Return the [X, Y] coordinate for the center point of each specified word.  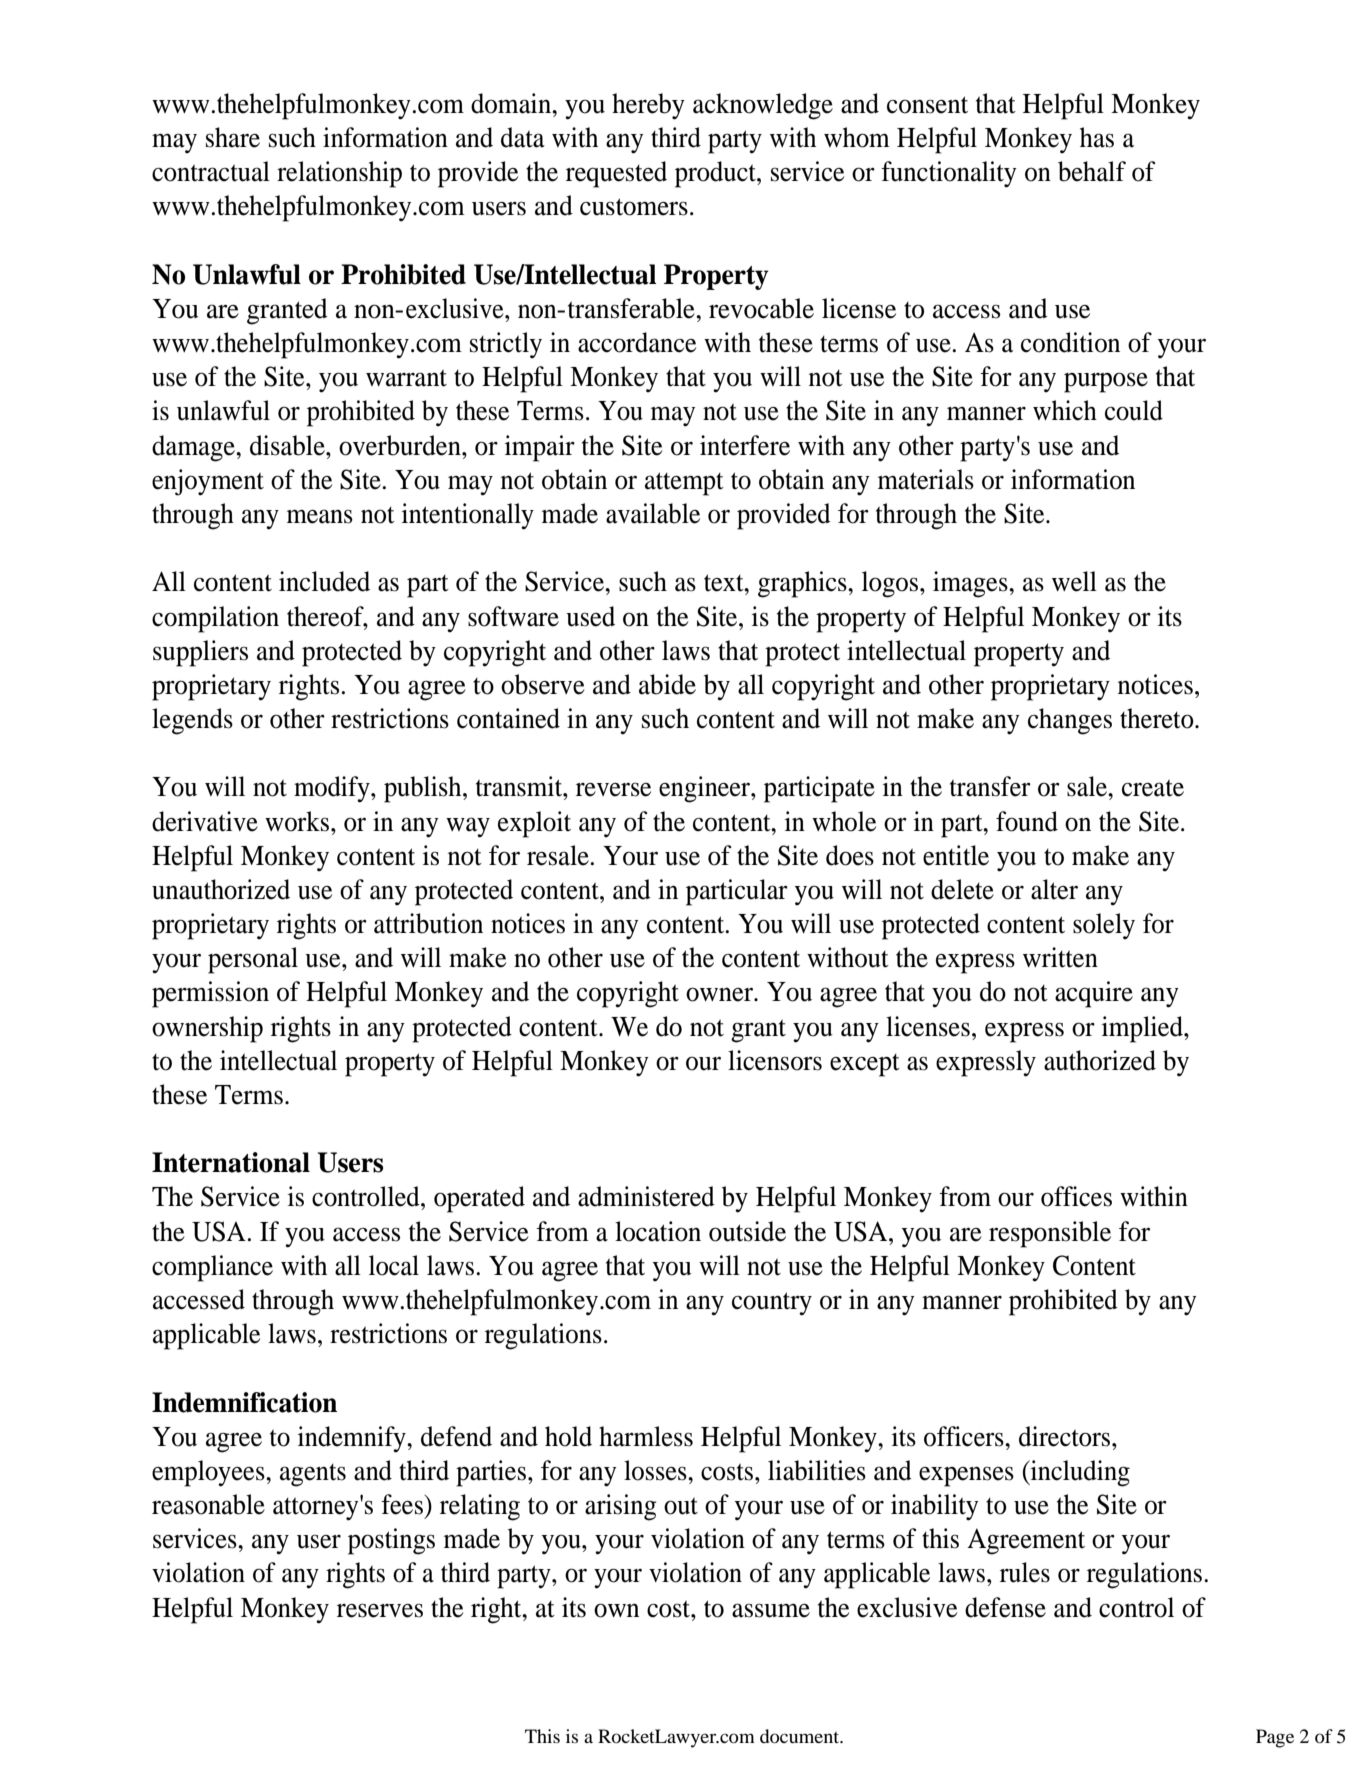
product [716, 174]
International [231, 1162]
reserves [380, 1610]
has [1097, 137]
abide [667, 684]
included [324, 581]
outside [747, 1231]
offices [1076, 1196]
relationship [339, 174]
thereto [1158, 718]
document [801, 1736]
